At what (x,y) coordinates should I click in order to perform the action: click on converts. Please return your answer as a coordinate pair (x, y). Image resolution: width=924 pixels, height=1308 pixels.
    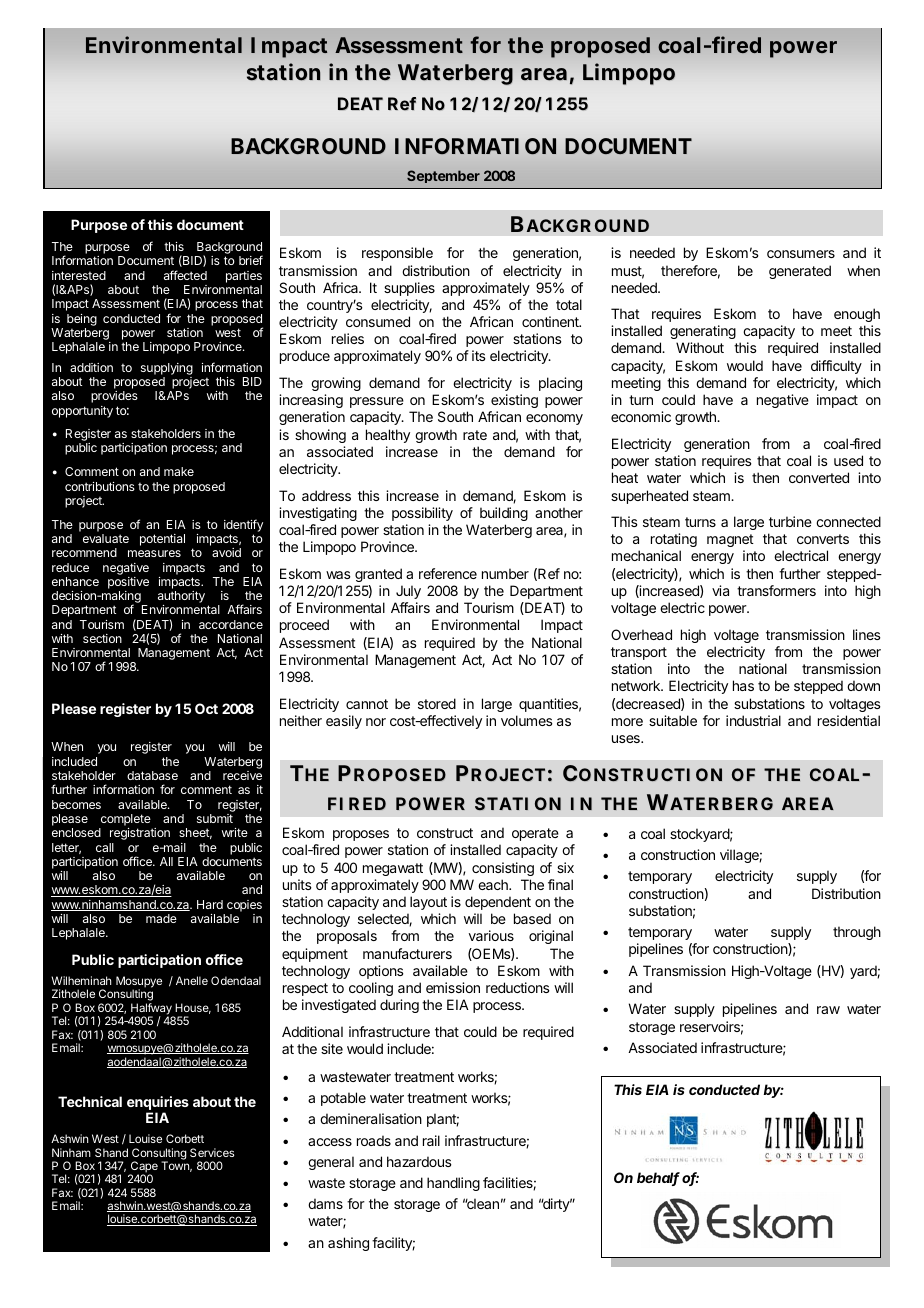
    Looking at the image, I should click on (823, 539).
